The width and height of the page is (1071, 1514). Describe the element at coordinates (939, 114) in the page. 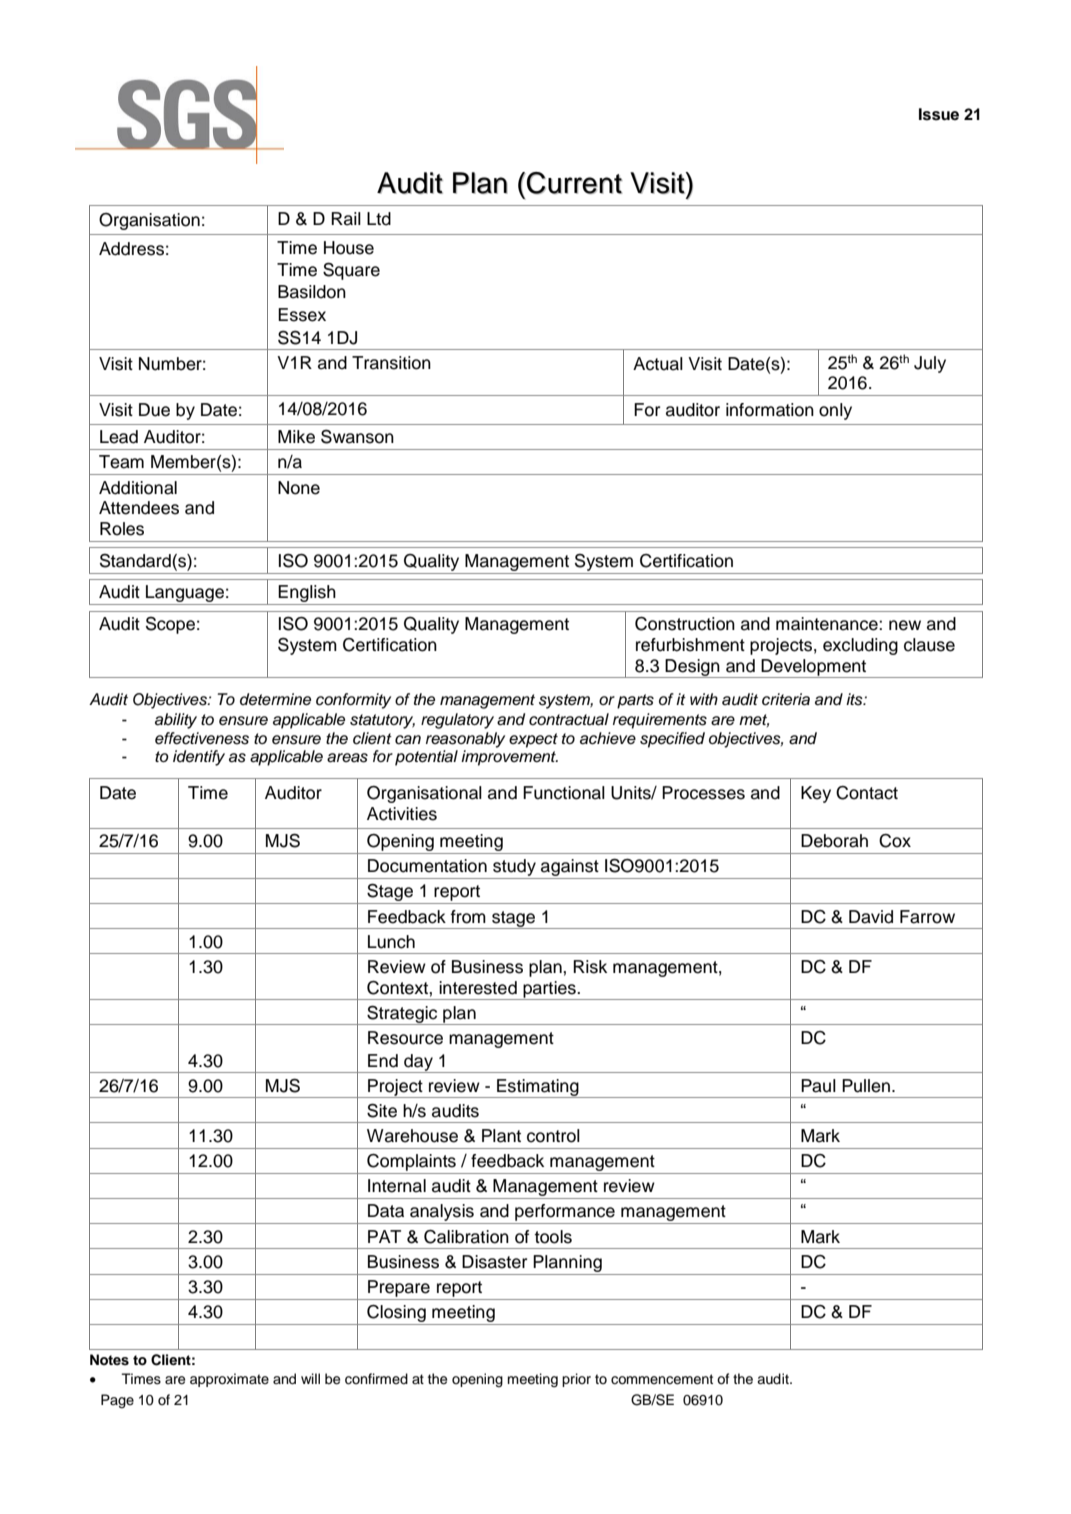

I see `Issue` at that location.
